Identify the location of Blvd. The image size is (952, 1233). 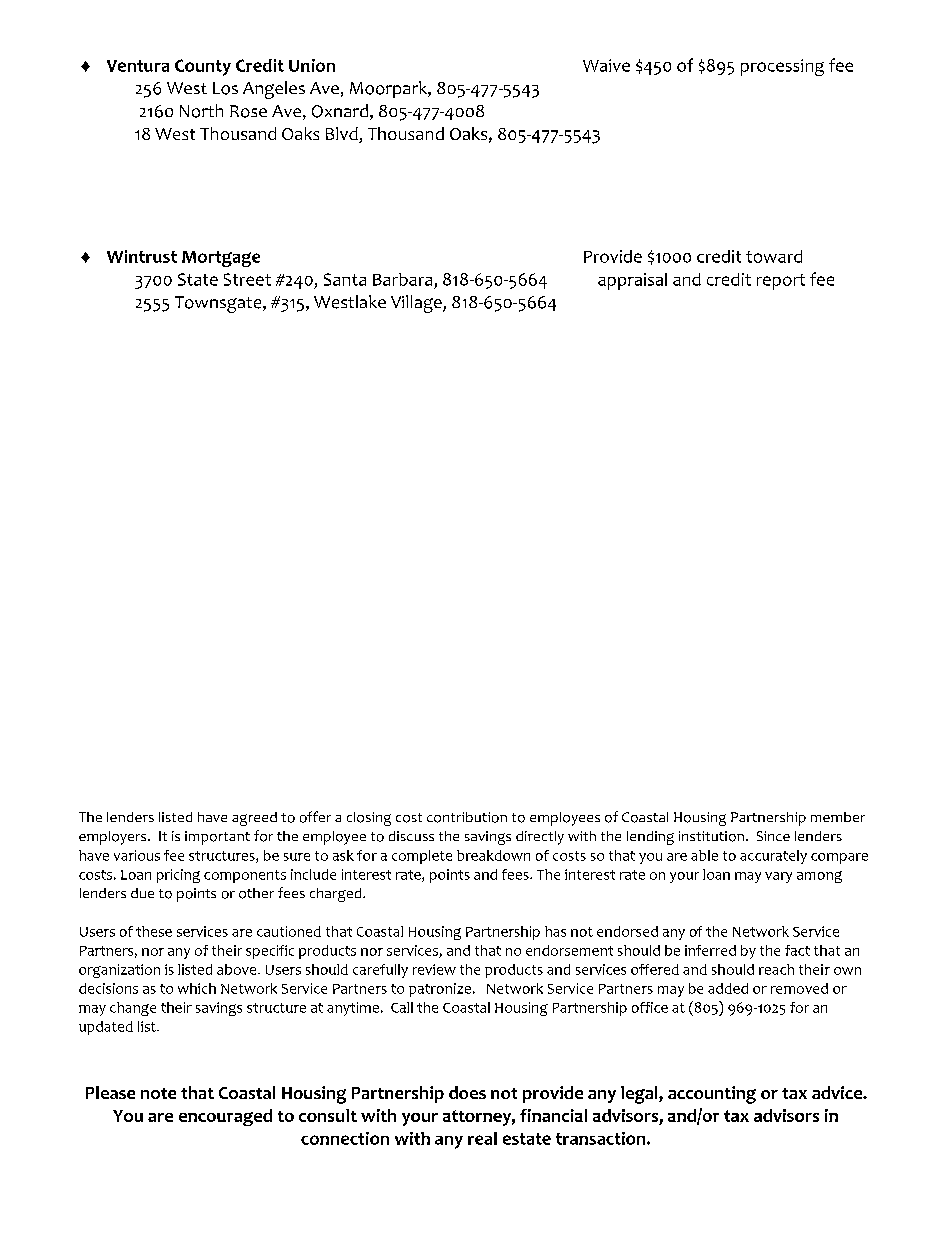
(343, 135).
